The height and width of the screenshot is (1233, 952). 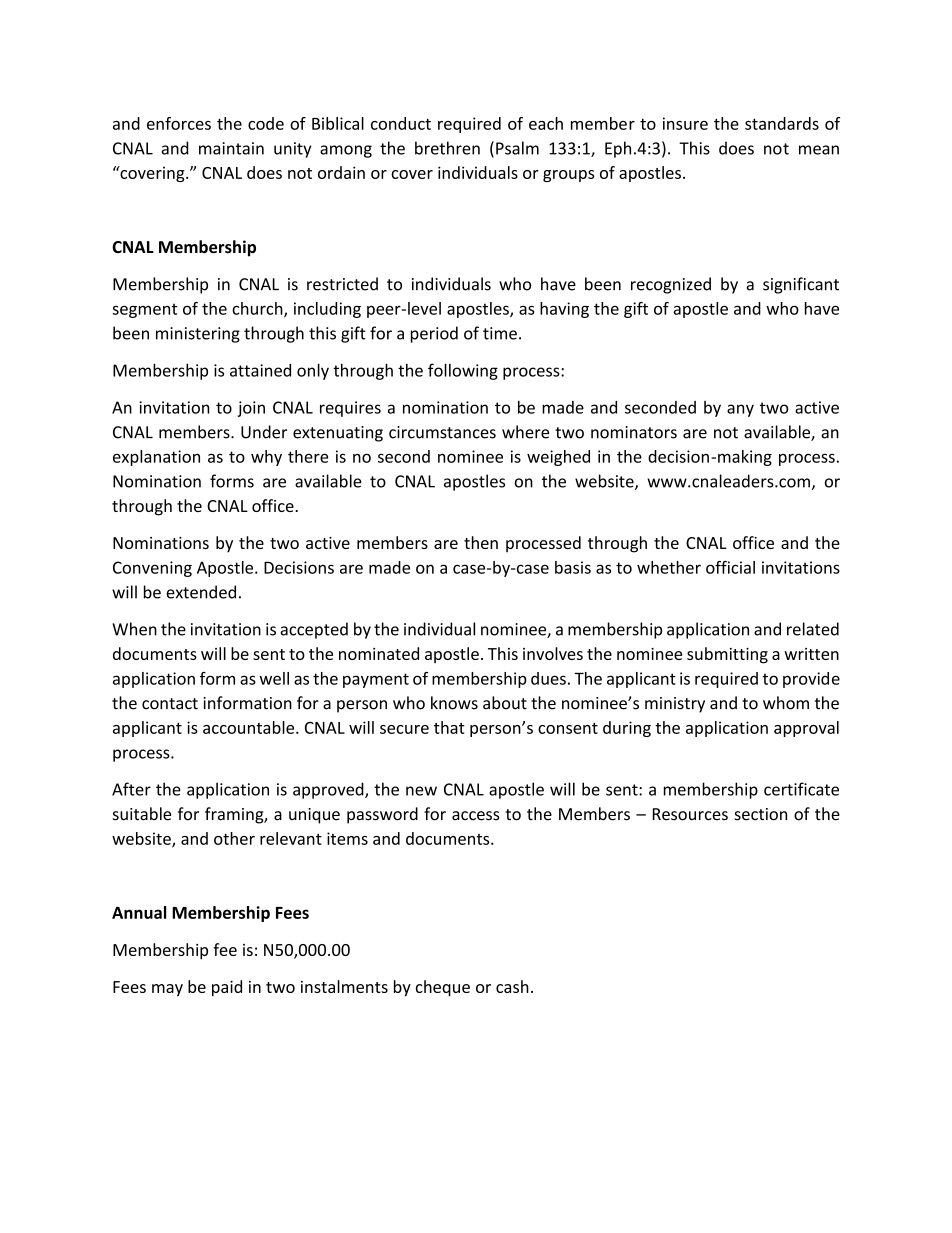 I want to click on paid, so click(x=227, y=988).
